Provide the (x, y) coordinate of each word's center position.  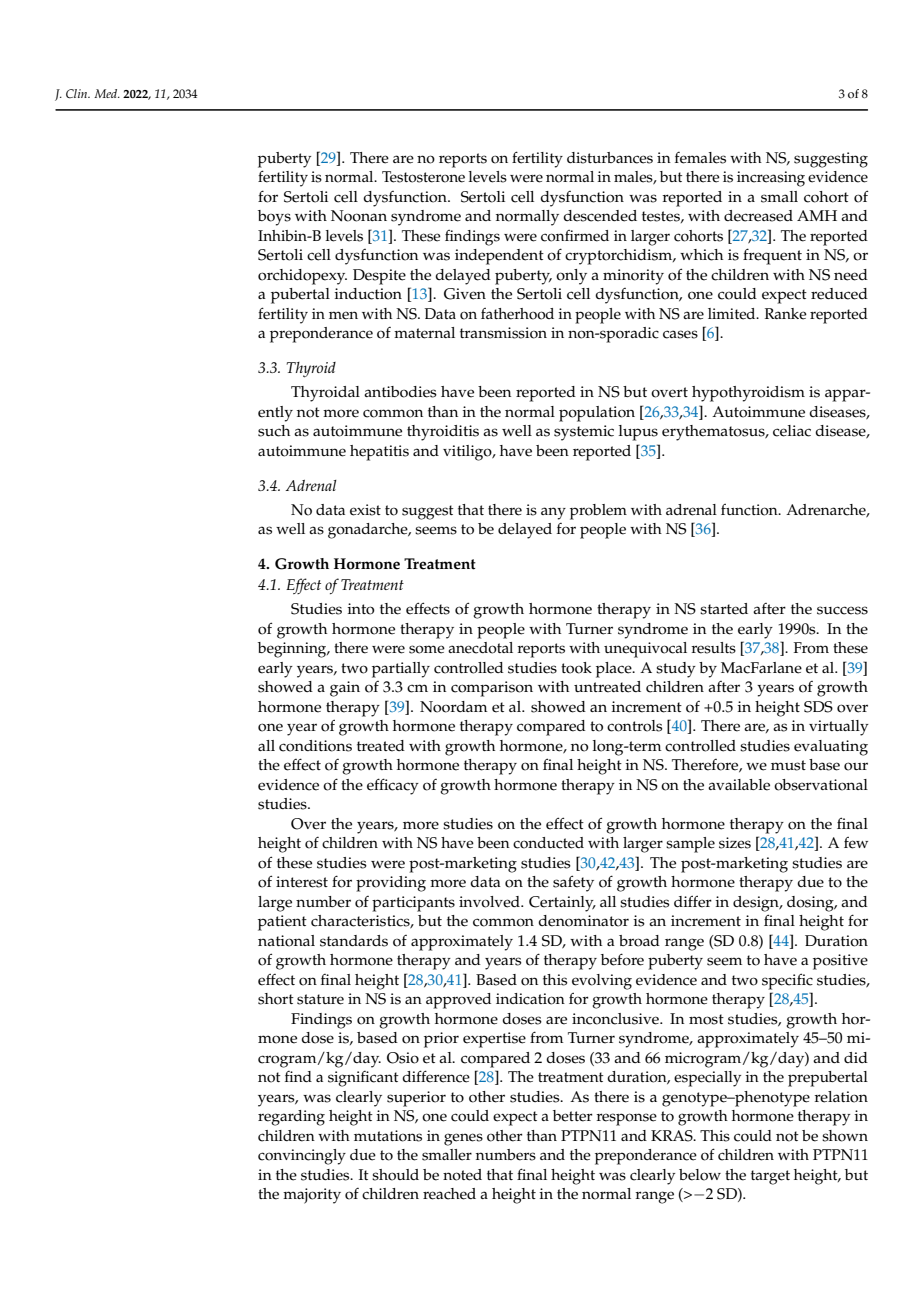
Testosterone (423, 177)
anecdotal (480, 648)
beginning (293, 650)
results (713, 648)
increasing (771, 179)
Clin (78, 94)
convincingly (302, 1157)
